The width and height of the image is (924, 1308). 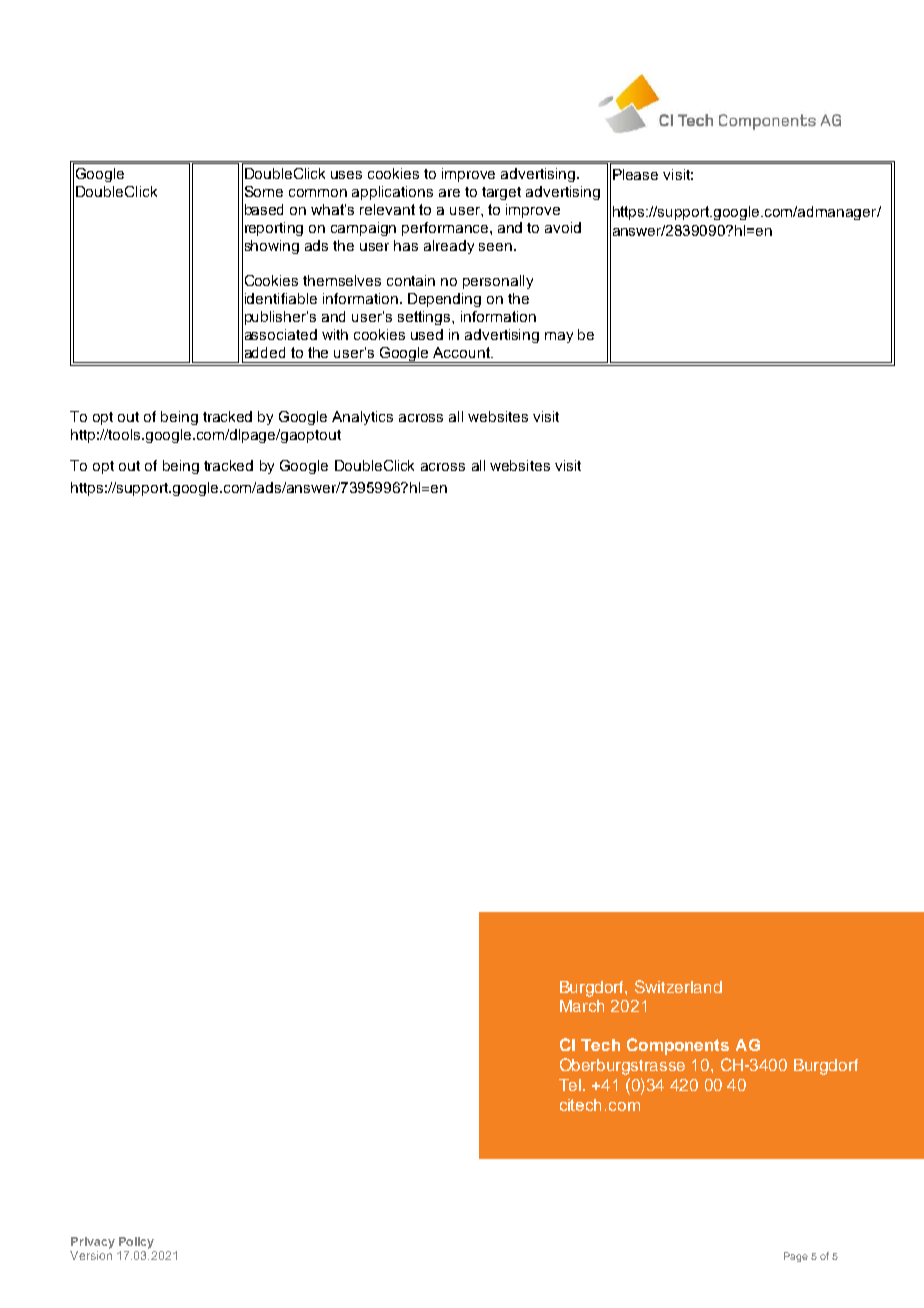 I want to click on relevant, so click(x=387, y=209).
